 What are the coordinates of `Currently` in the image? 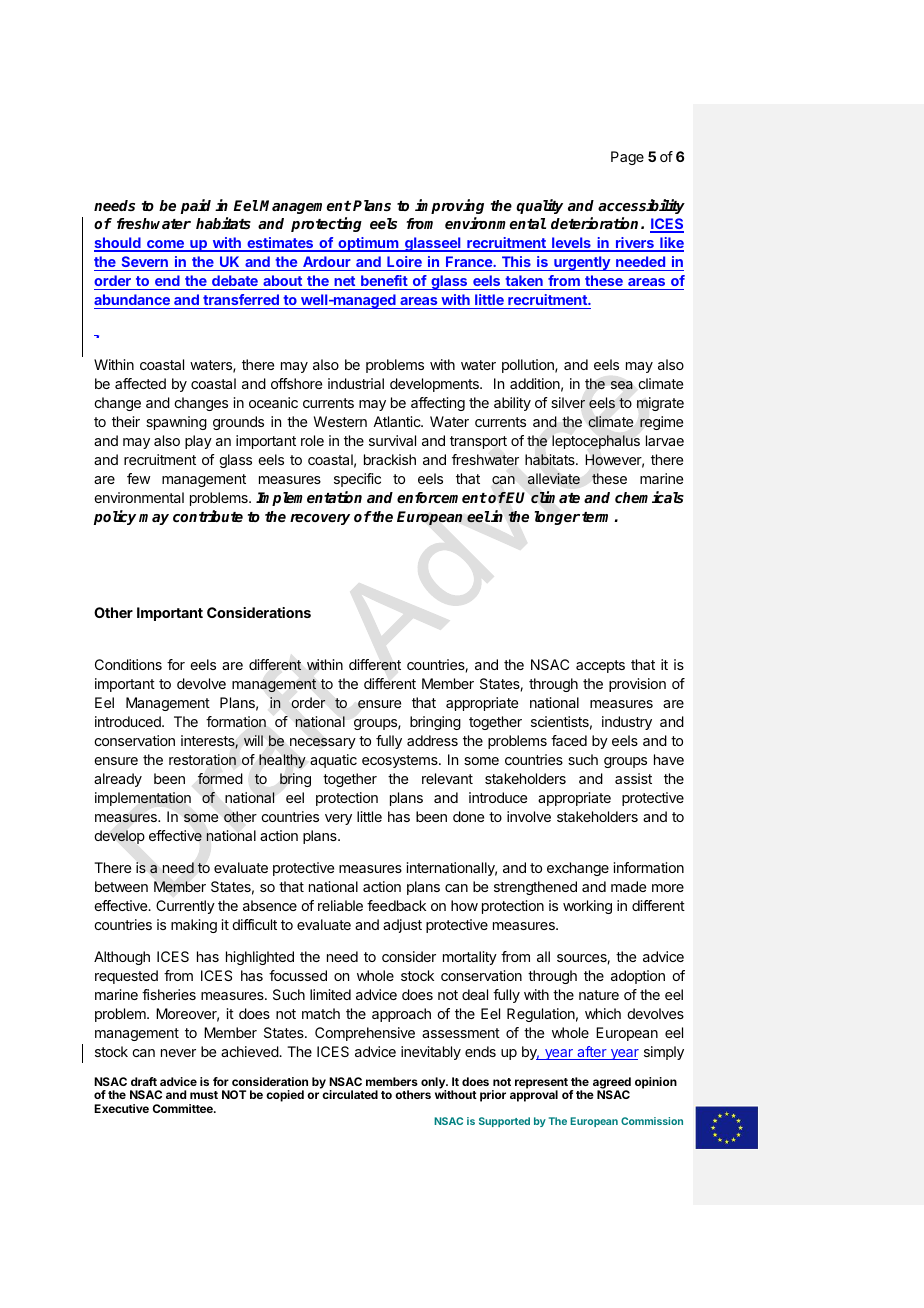 It's located at (185, 907).
